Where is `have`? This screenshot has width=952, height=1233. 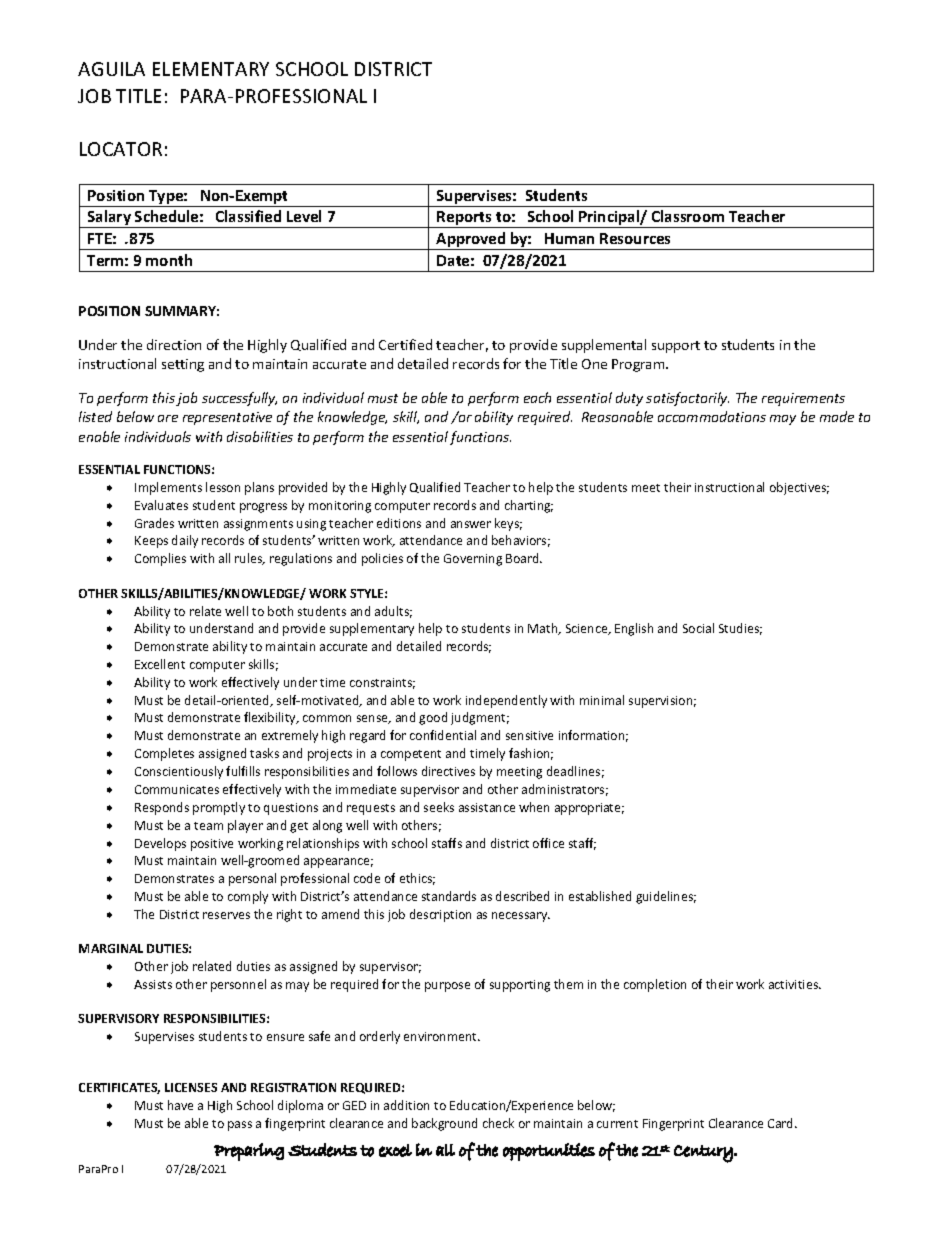 have is located at coordinates (180, 1105).
